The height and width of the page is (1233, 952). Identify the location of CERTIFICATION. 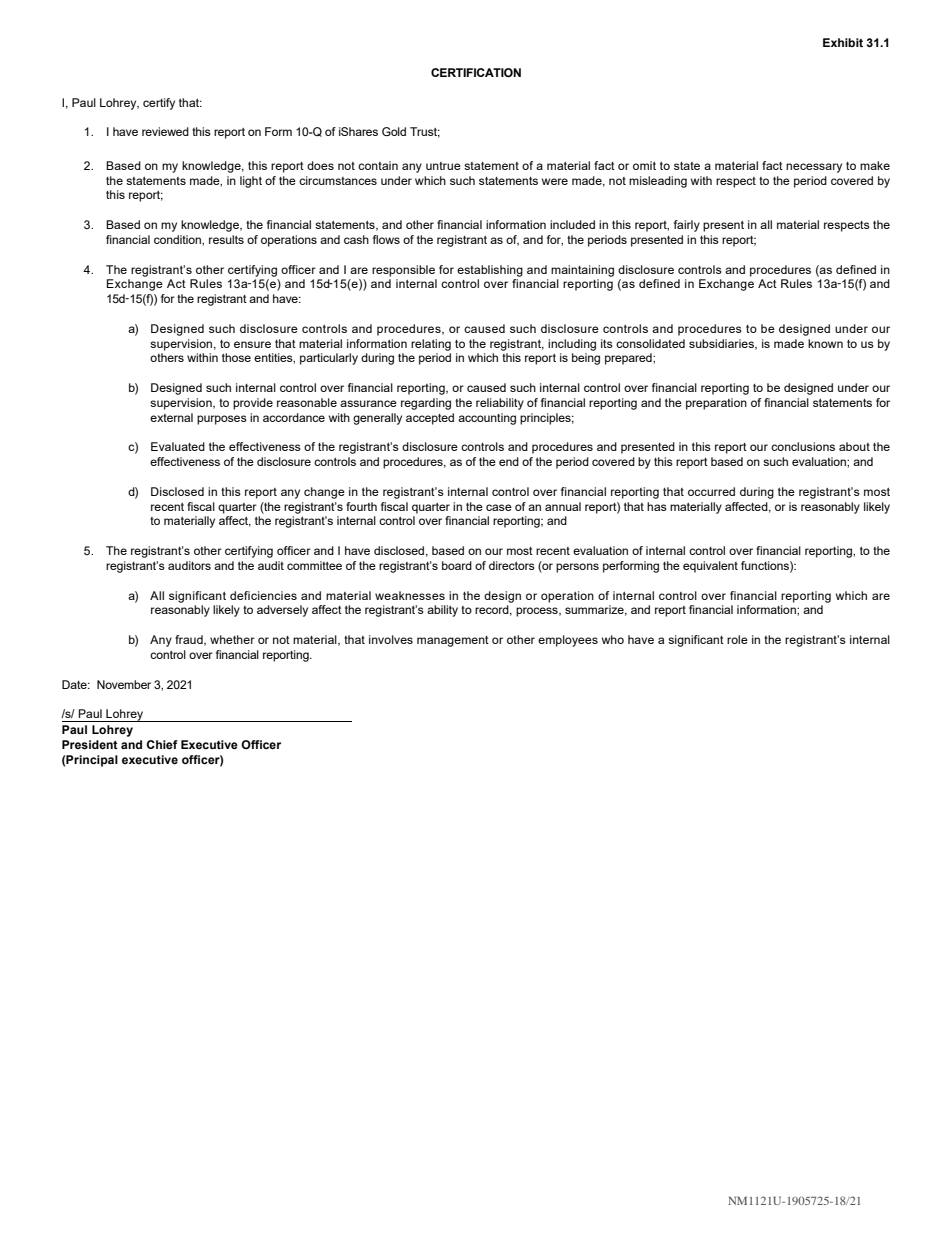
(476, 72).
